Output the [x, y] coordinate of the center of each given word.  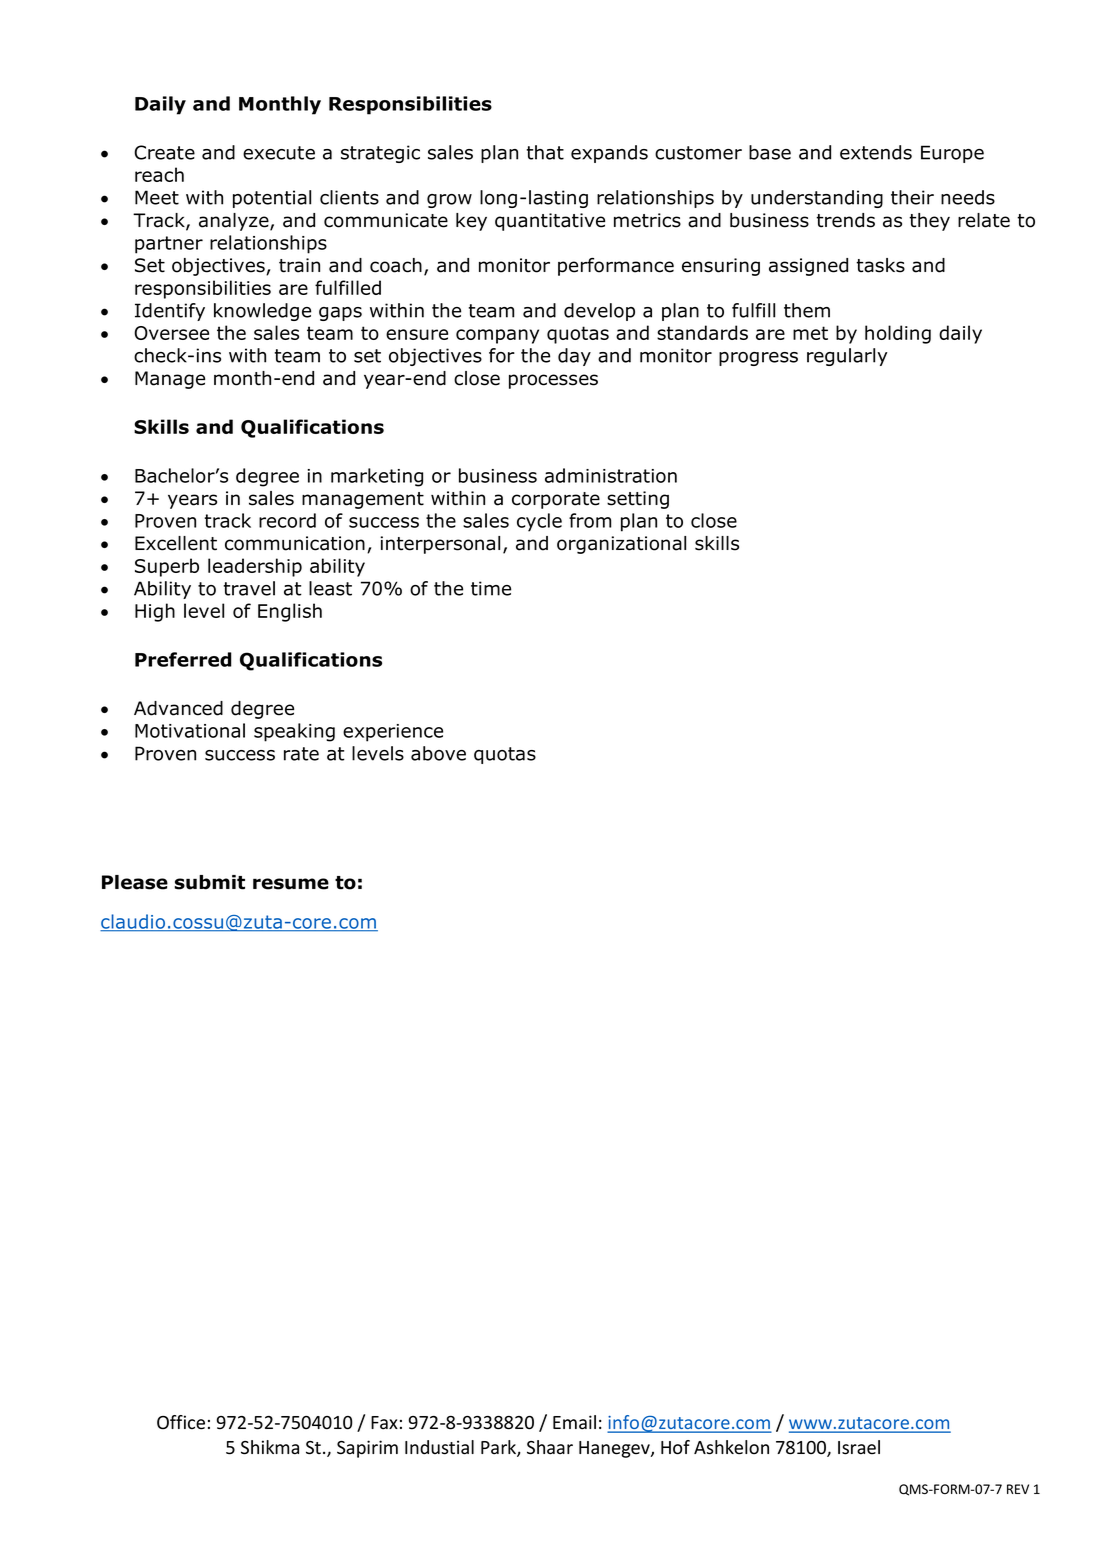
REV [1018, 1489]
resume [291, 884]
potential [272, 199]
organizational [621, 545]
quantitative [550, 222]
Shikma [270, 1447]
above [438, 753]
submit [210, 882]
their [912, 197]
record [287, 520]
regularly [847, 357]
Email [574, 1422]
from [590, 520]
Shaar [550, 1447]
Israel [859, 1447]
